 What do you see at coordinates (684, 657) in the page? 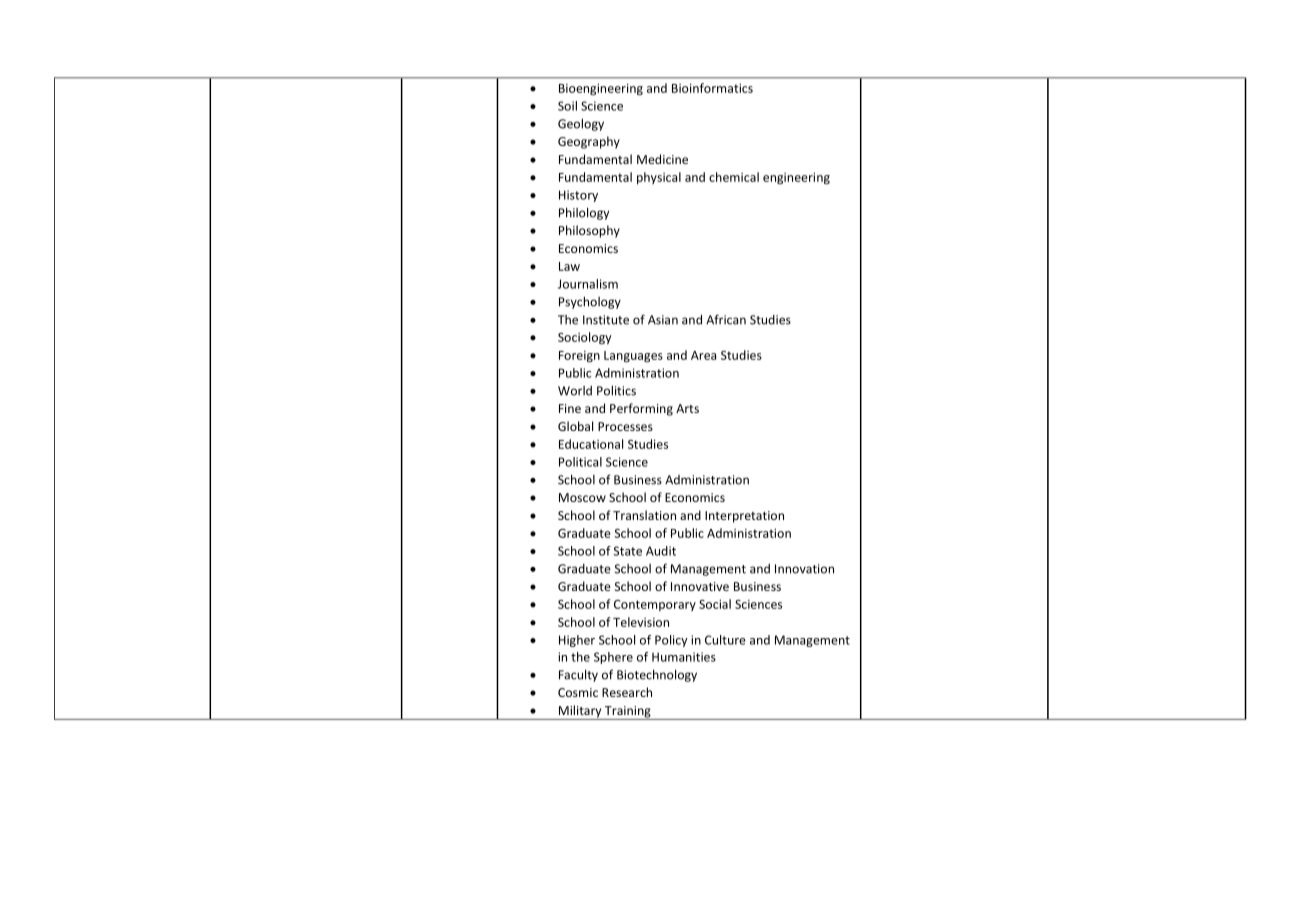
I see `Humanities` at bounding box center [684, 657].
